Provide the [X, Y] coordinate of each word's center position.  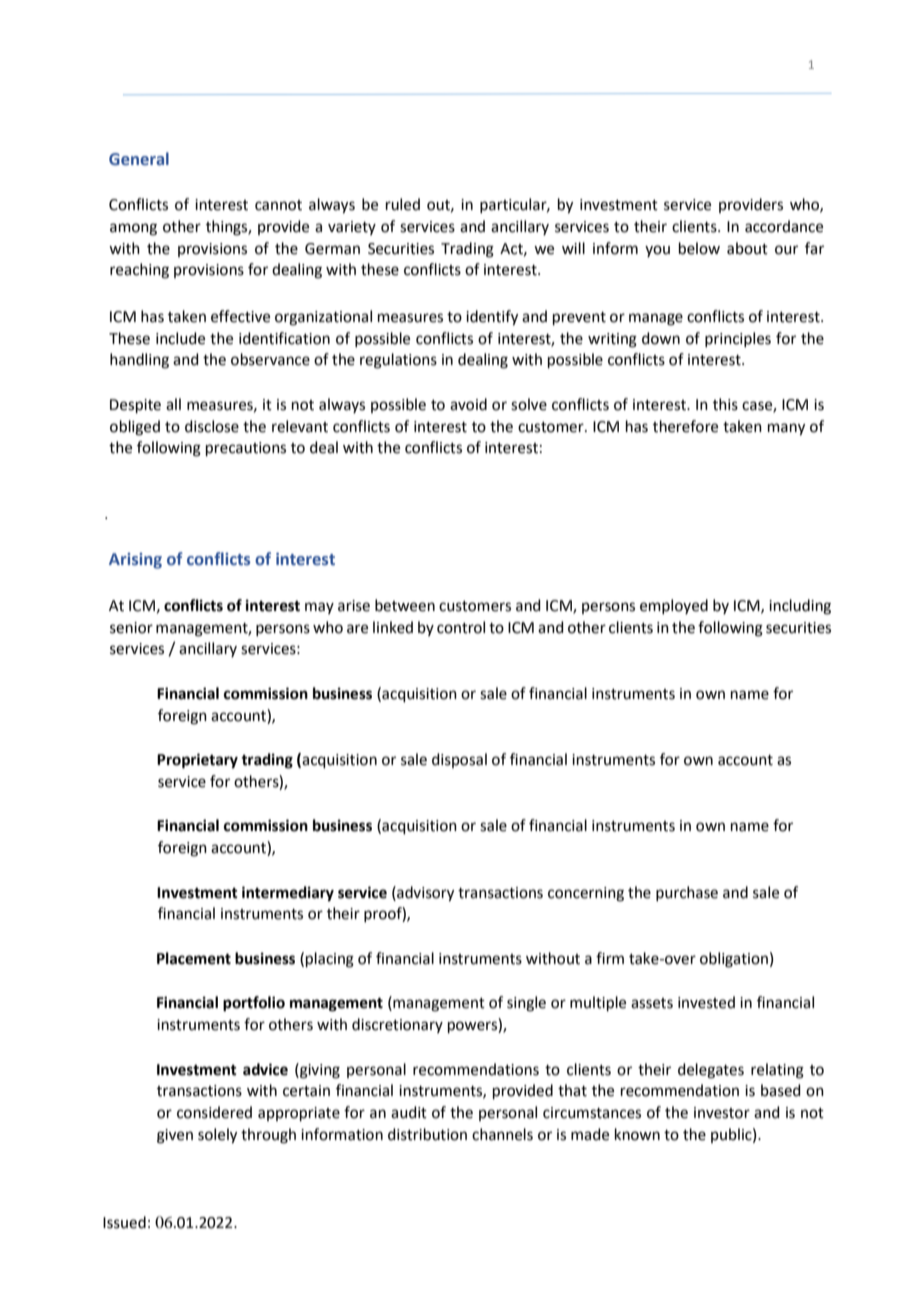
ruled [403, 204]
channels [502, 1134]
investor [722, 1113]
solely [217, 1136]
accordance [784, 226]
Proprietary [197, 761]
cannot [278, 205]
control [461, 627]
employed [674, 606]
